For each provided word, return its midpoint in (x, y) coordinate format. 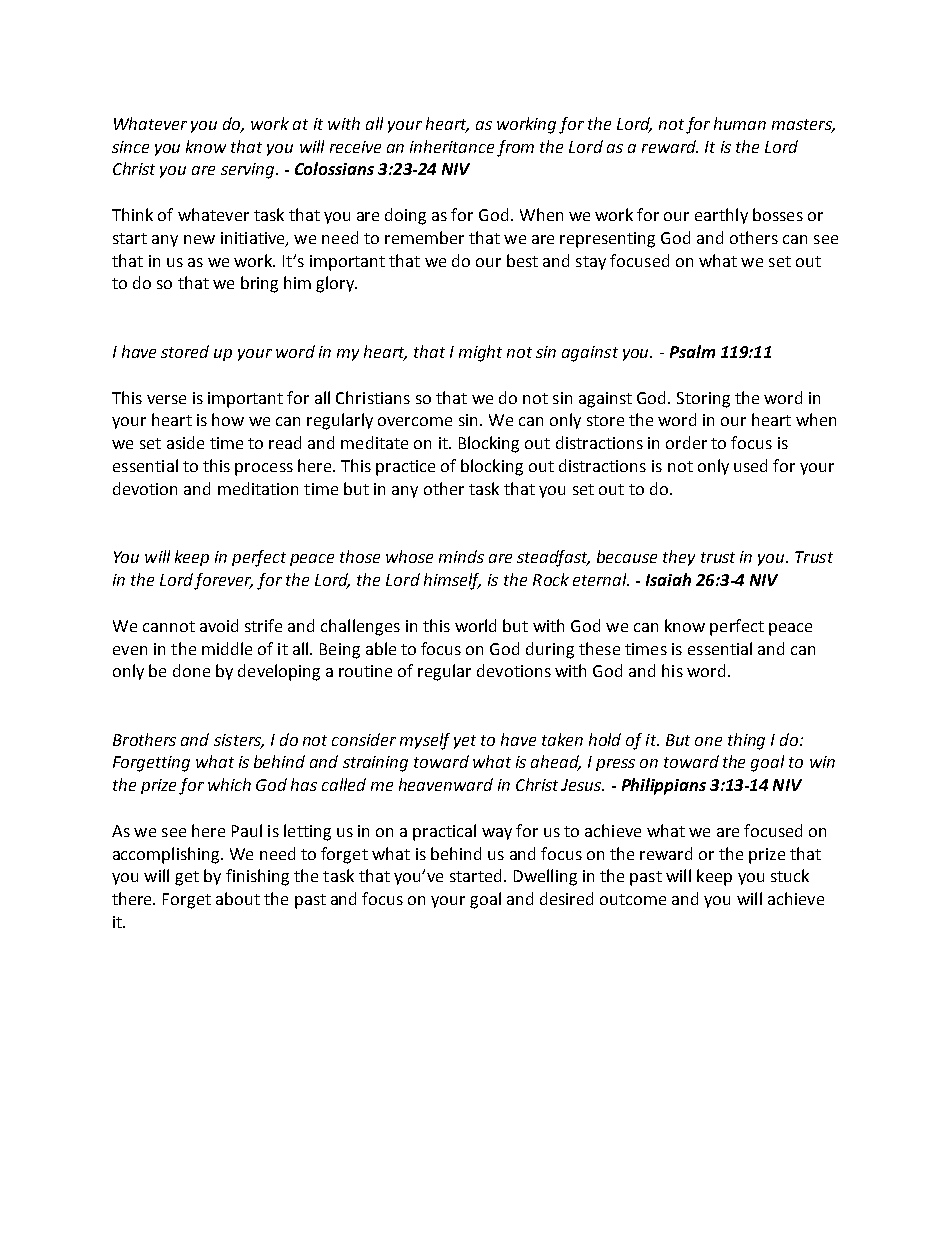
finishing (257, 877)
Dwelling (545, 877)
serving (249, 171)
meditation (258, 488)
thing (746, 741)
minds (461, 556)
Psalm (692, 351)
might (480, 353)
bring (259, 284)
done (191, 670)
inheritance (452, 146)
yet (465, 742)
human (740, 123)
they (679, 558)
